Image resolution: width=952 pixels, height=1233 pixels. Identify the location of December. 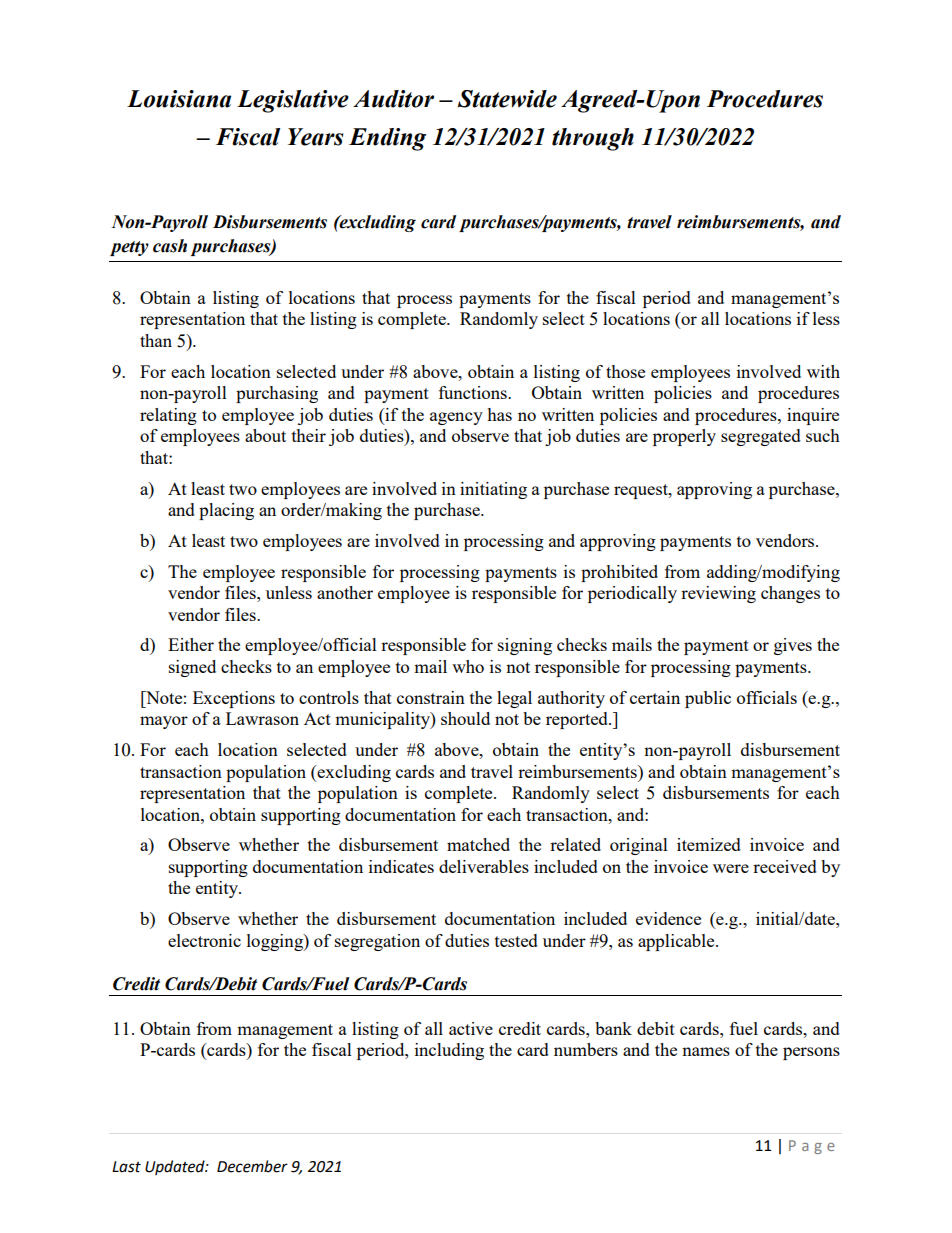
(252, 1166).
